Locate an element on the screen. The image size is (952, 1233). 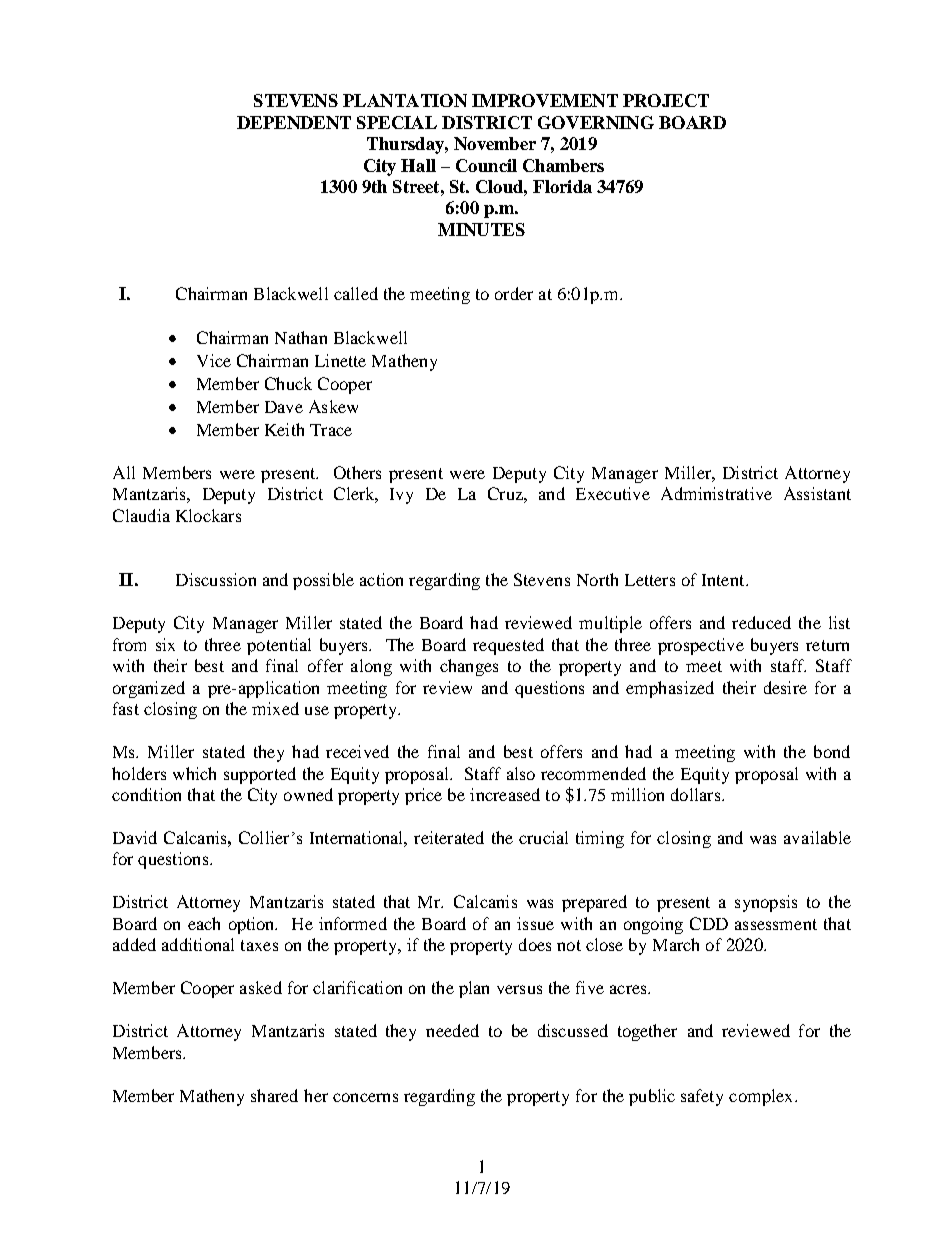
DEPENDENT is located at coordinates (294, 122).
